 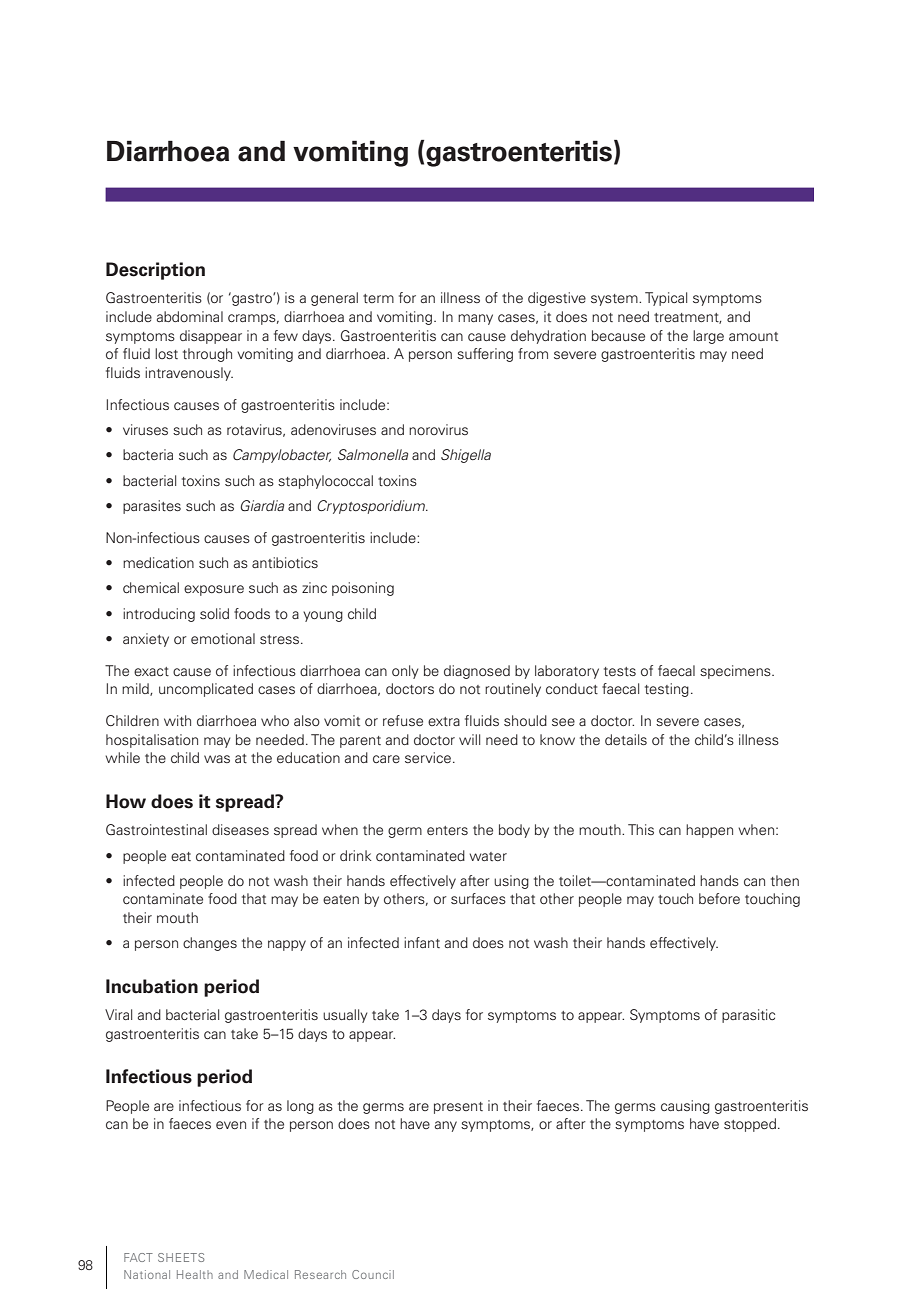 I want to click on many, so click(x=475, y=319).
